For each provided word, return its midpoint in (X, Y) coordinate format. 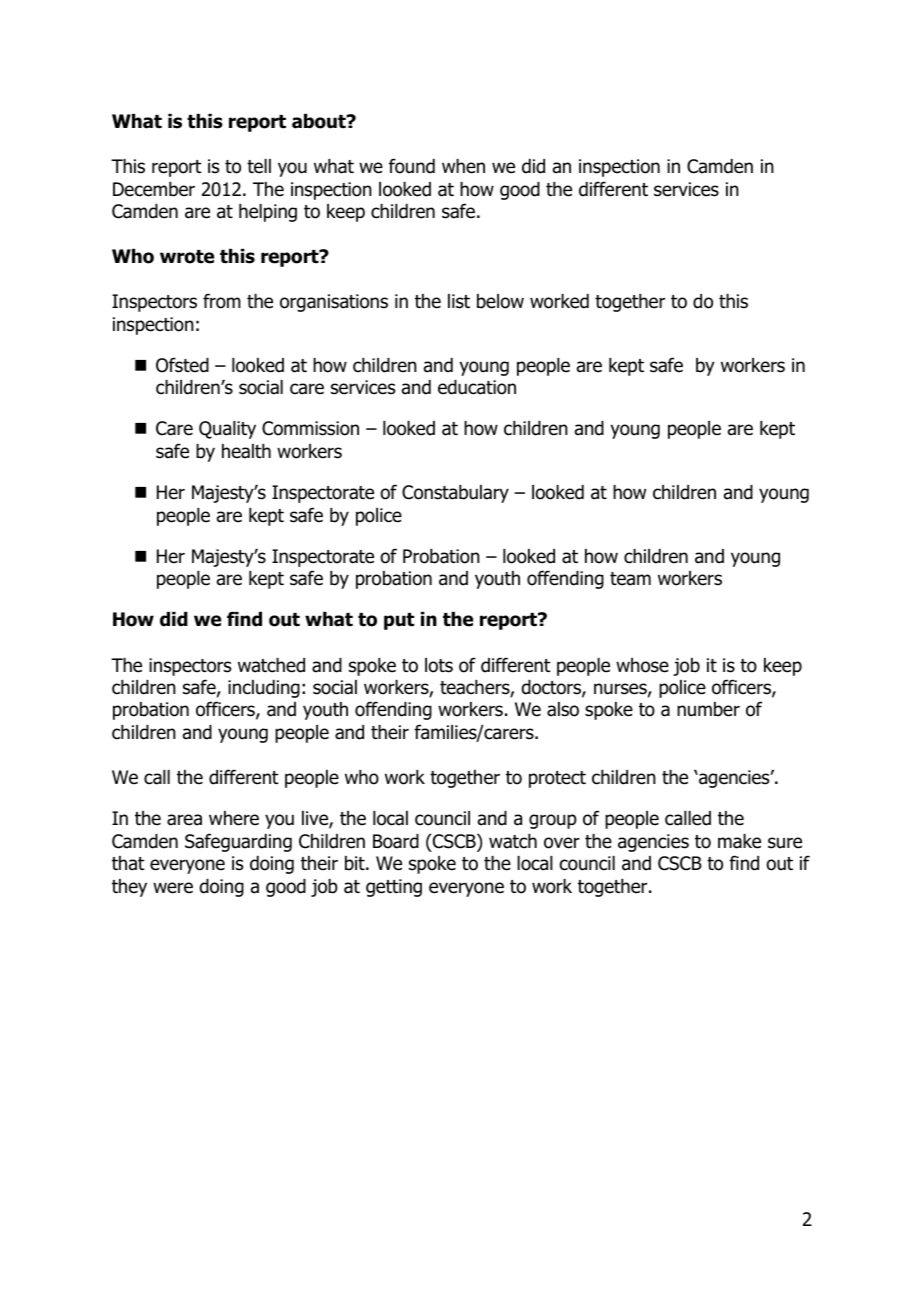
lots (439, 665)
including (264, 689)
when (463, 166)
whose (642, 665)
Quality (227, 430)
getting (394, 888)
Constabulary (455, 494)
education (477, 387)
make (739, 841)
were (173, 888)
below (500, 301)
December (154, 189)
